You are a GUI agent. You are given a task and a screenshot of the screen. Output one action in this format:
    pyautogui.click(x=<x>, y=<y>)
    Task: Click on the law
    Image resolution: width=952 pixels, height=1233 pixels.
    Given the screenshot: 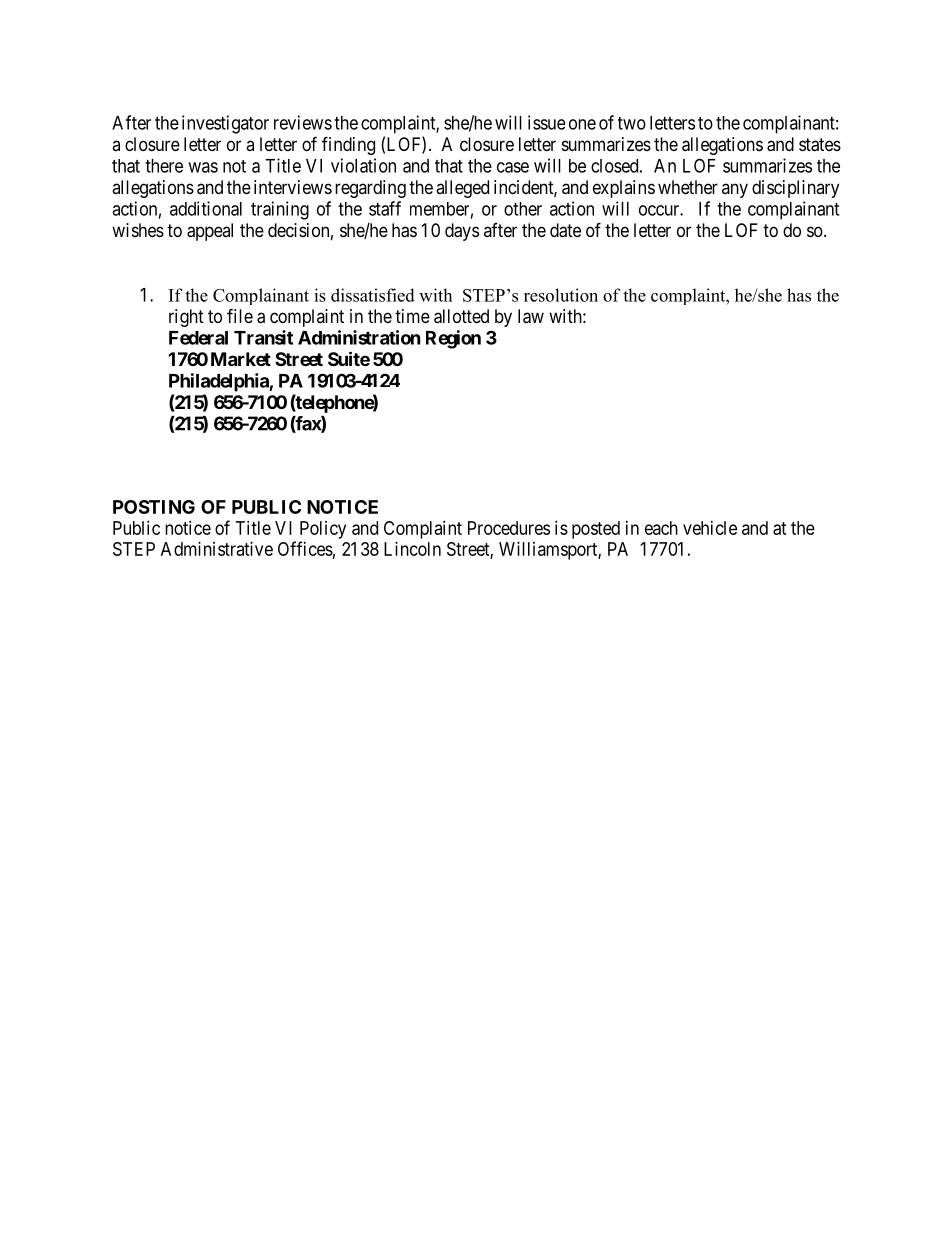 What is the action you would take?
    pyautogui.click(x=531, y=316)
